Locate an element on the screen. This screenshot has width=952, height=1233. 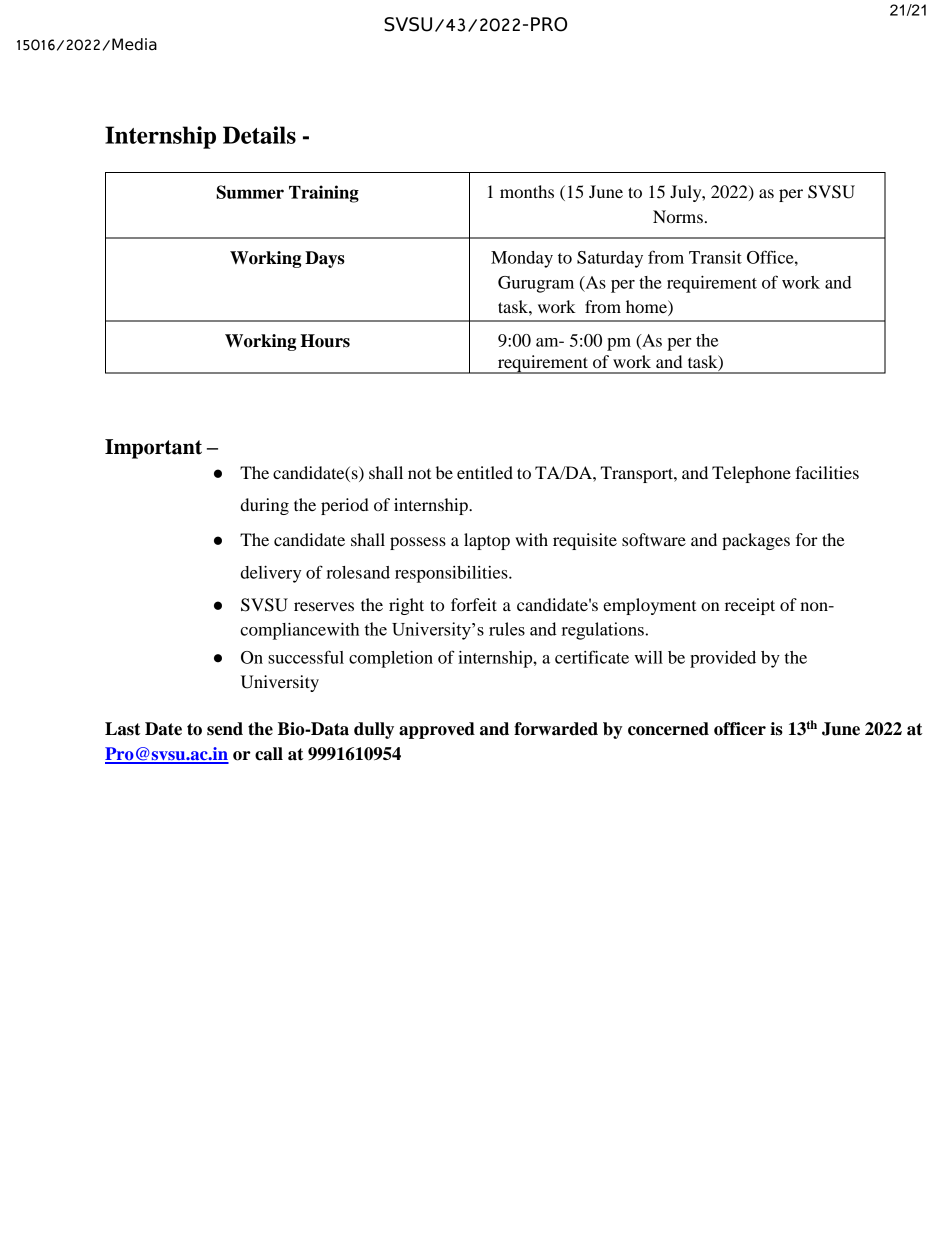
Important is located at coordinates (153, 449).
